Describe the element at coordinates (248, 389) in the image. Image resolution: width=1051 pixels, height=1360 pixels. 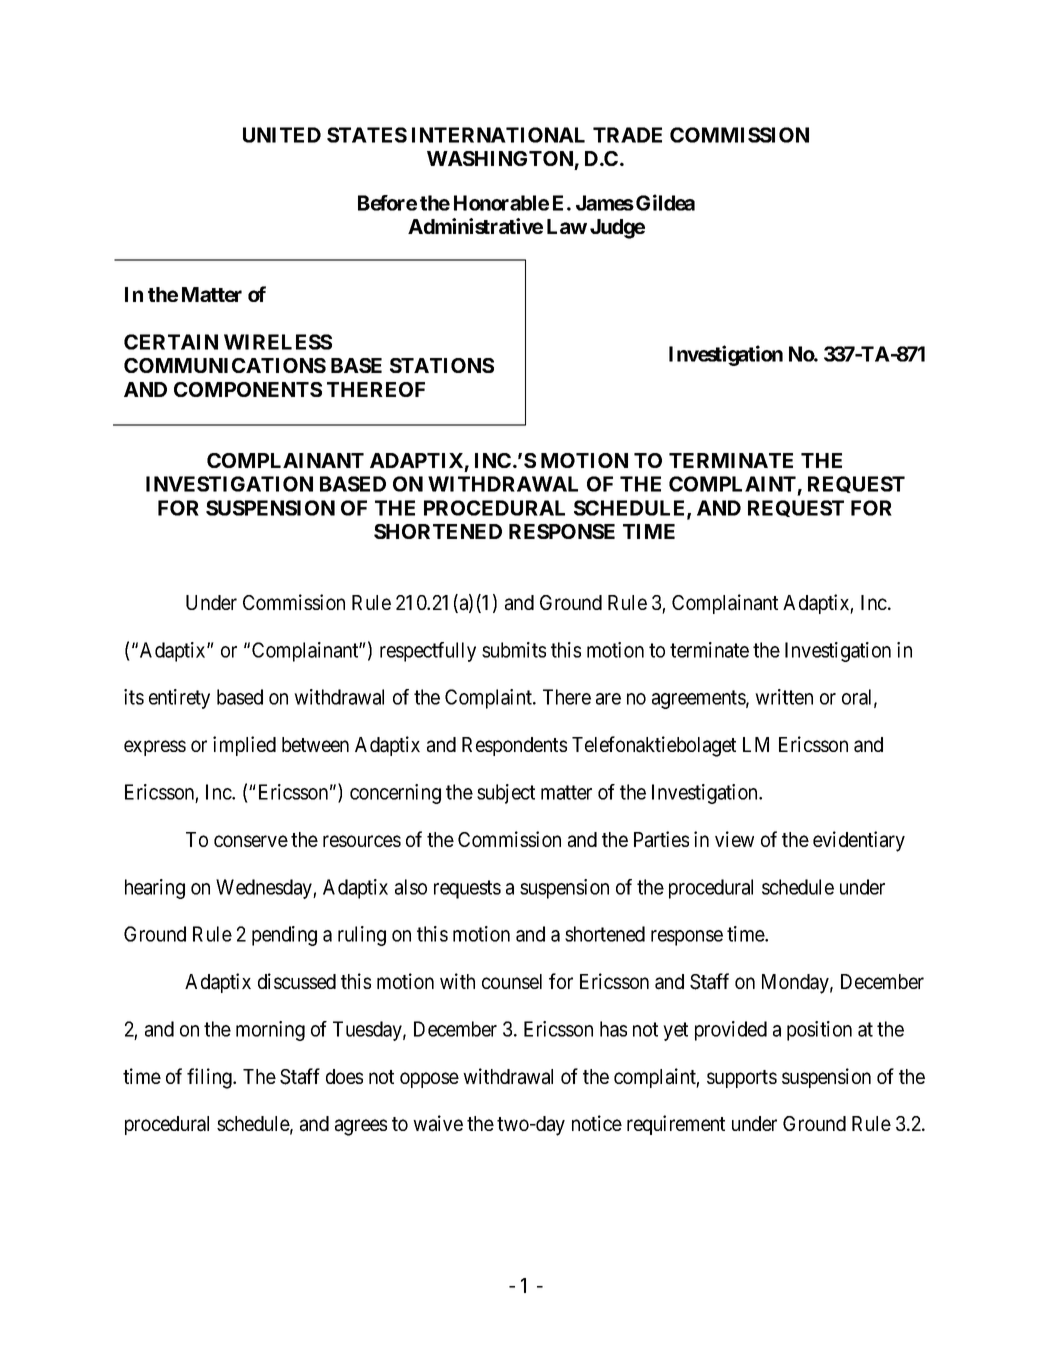
I see `COMPONENTS` at that location.
